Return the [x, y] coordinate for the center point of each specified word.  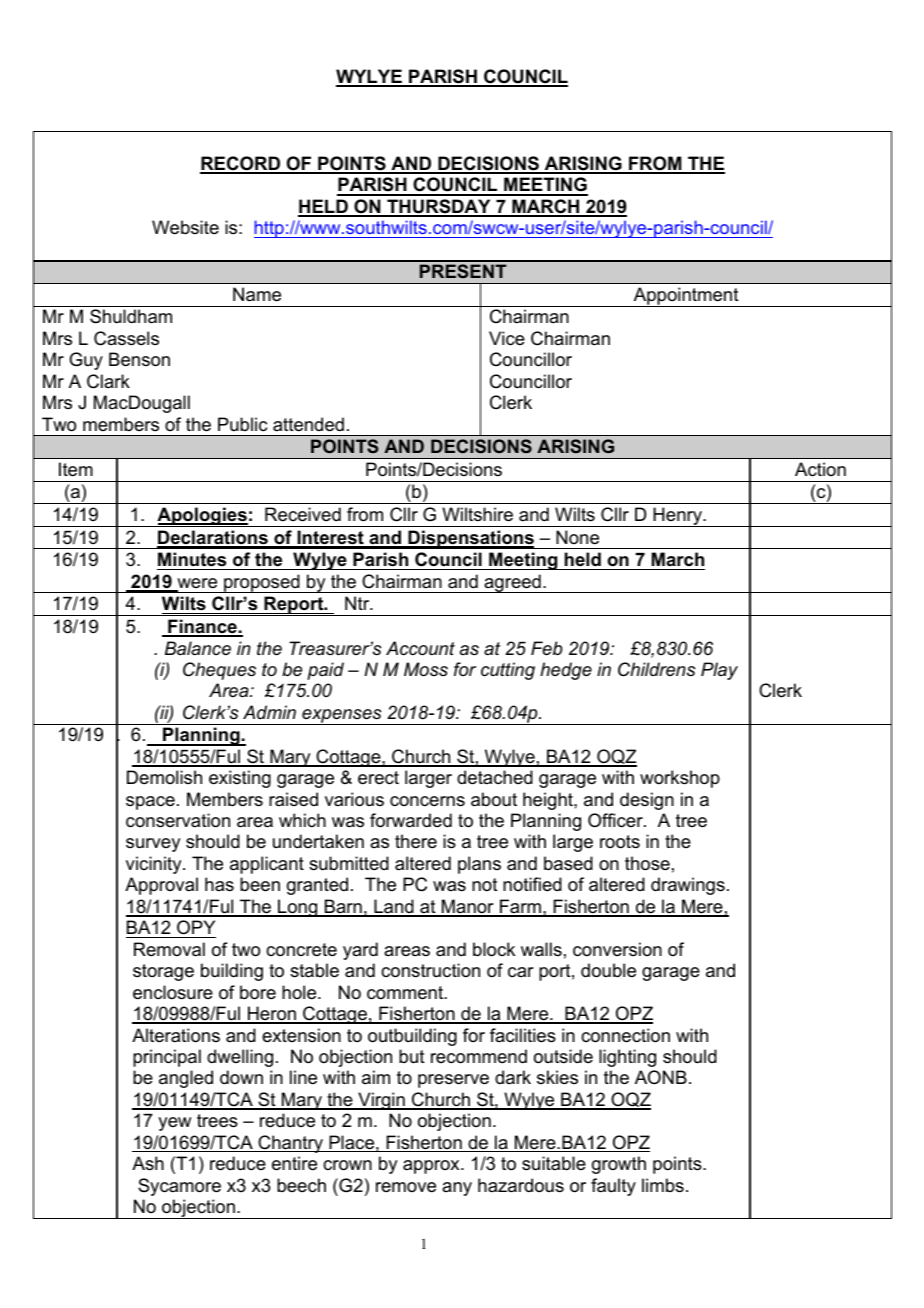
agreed [512, 583]
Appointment [686, 297]
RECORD [241, 164]
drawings [688, 886]
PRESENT [463, 271]
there [416, 841]
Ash [148, 1163]
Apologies [202, 517]
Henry [677, 517]
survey [153, 845]
